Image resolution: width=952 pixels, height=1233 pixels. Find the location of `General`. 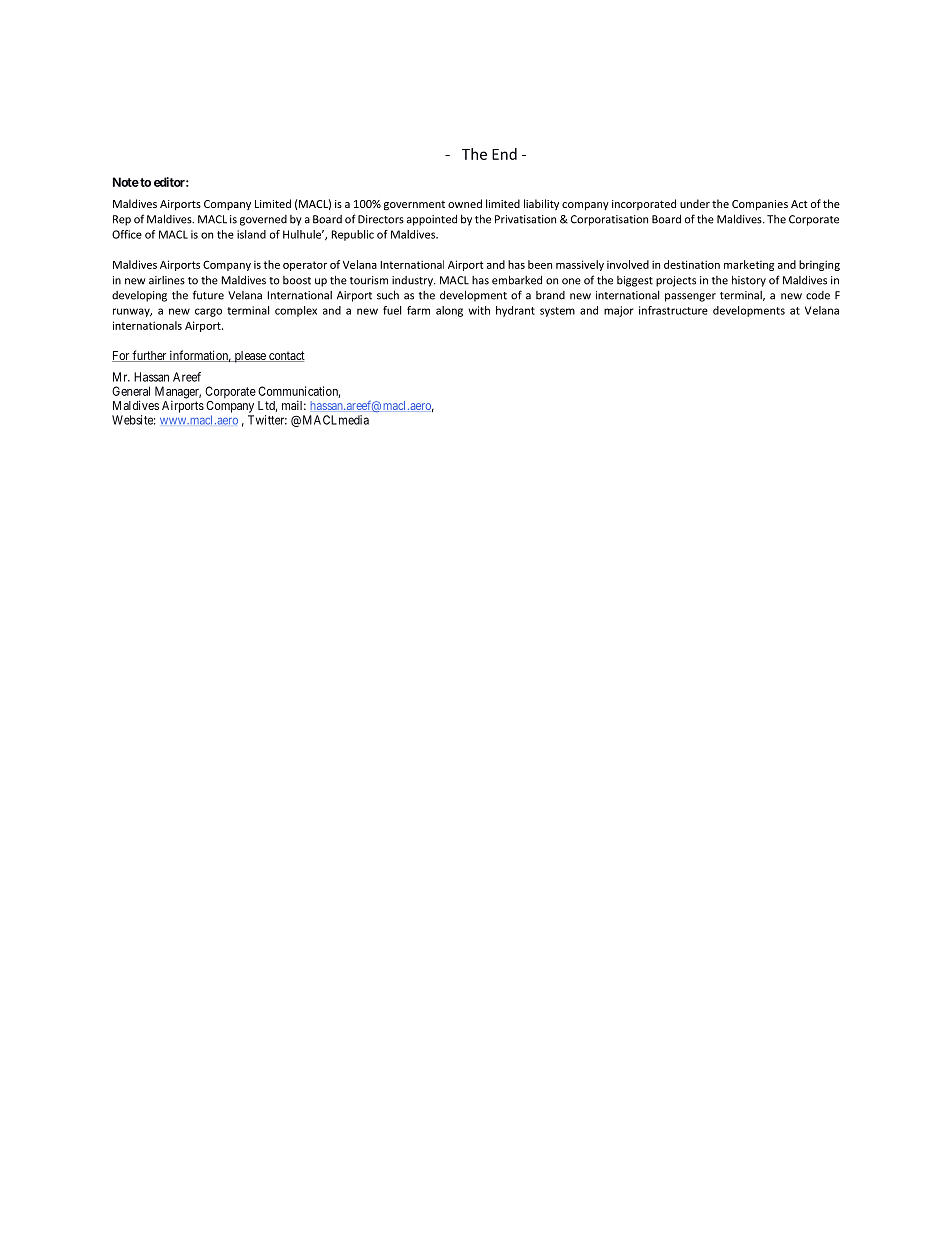

General is located at coordinates (131, 391).
